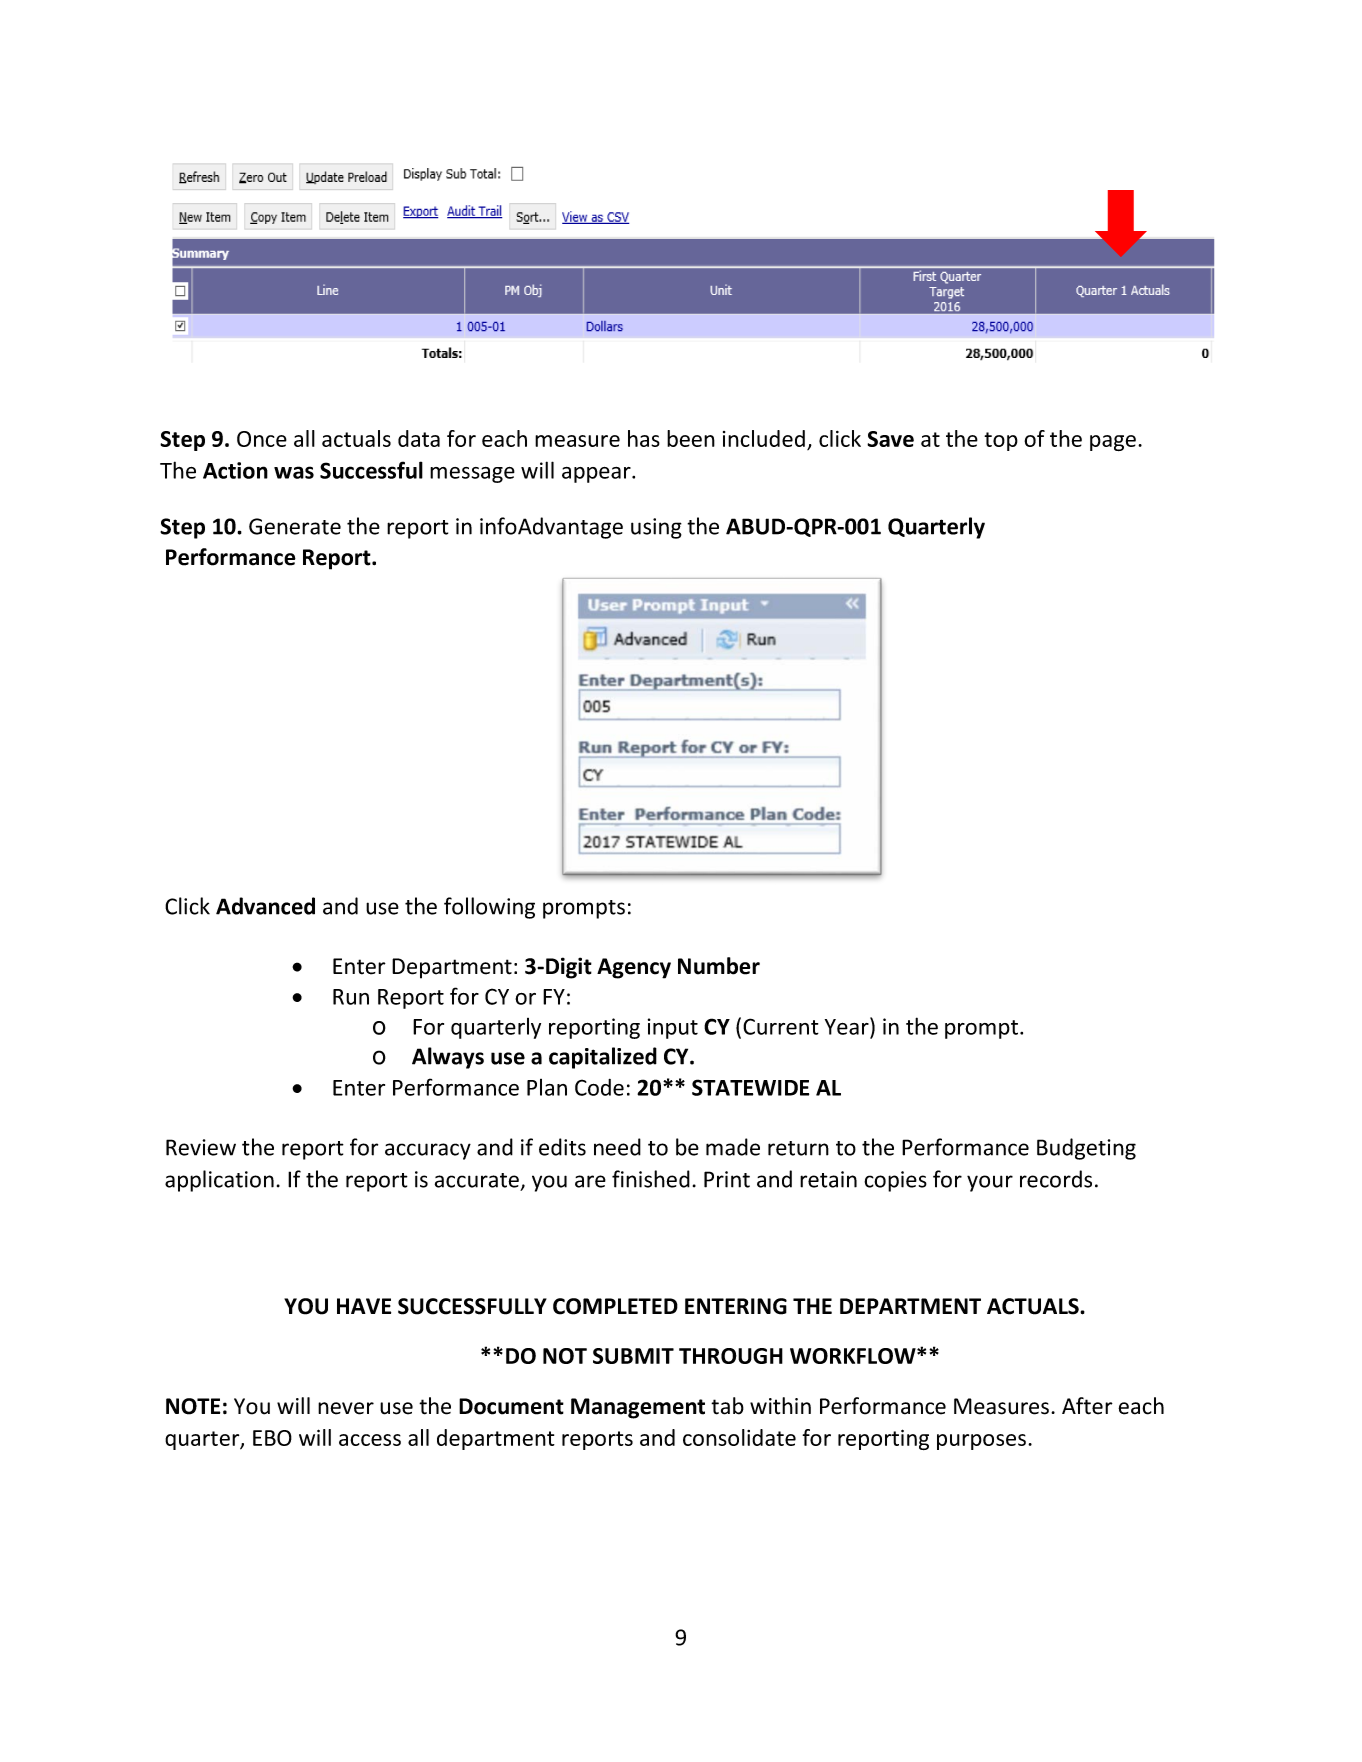 This page has height=1762, width=1362. I want to click on Code, so click(599, 1087).
